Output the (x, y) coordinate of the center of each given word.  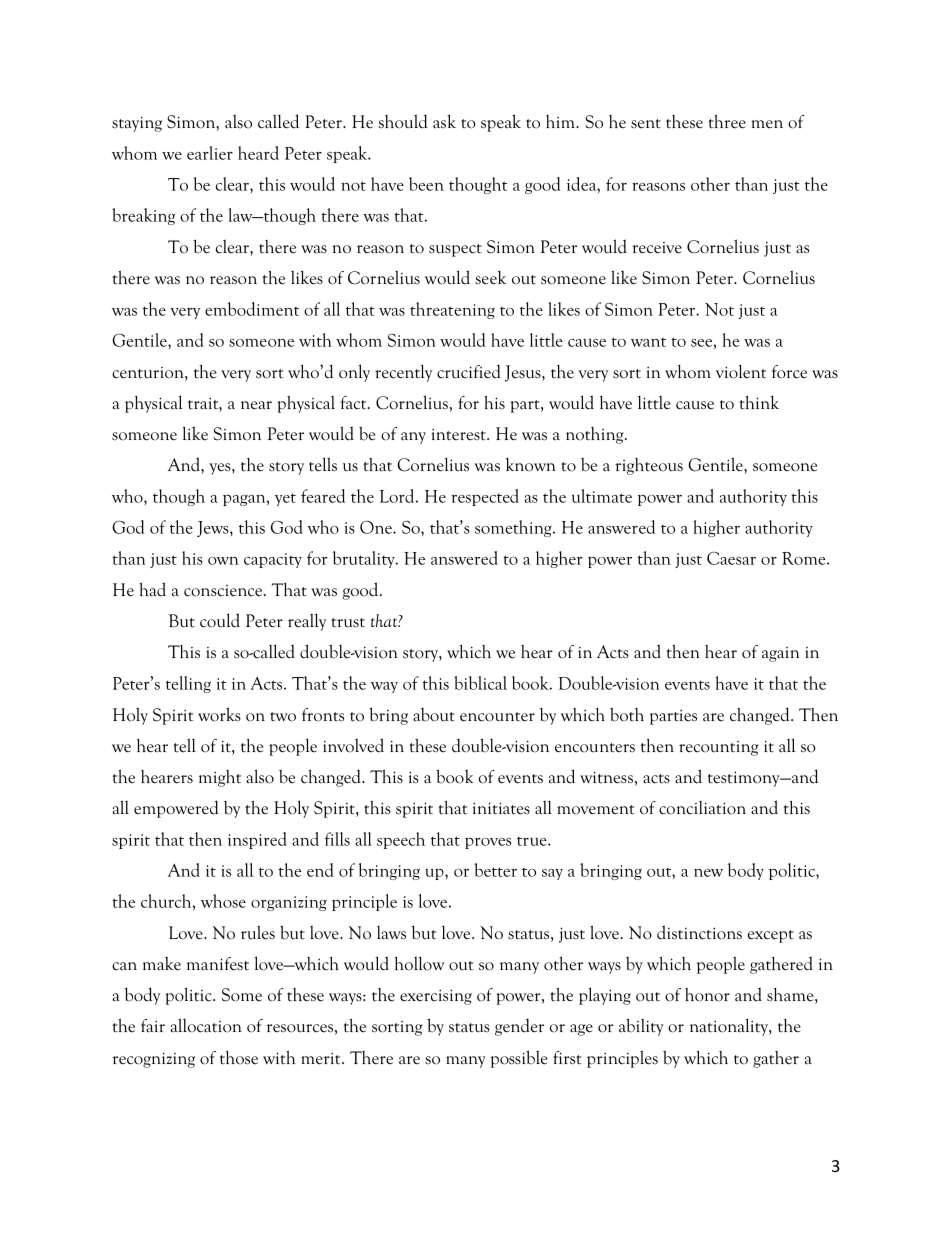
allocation (206, 1025)
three (727, 122)
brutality (365, 559)
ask (444, 121)
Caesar (731, 558)
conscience (224, 591)
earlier (210, 153)
